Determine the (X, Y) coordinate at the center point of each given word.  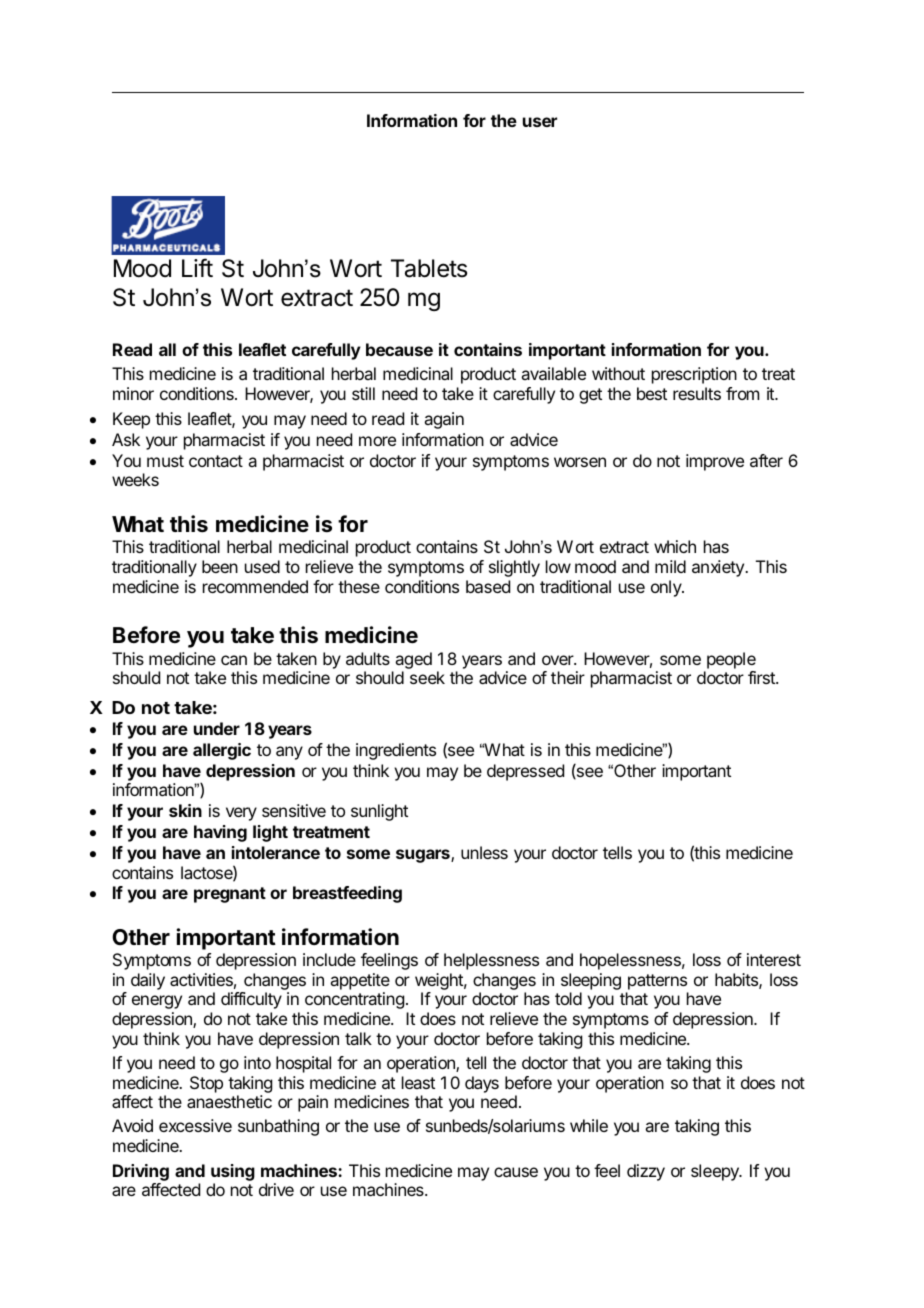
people (731, 660)
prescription (694, 375)
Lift (197, 267)
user (540, 122)
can (234, 660)
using (233, 1172)
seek (427, 677)
